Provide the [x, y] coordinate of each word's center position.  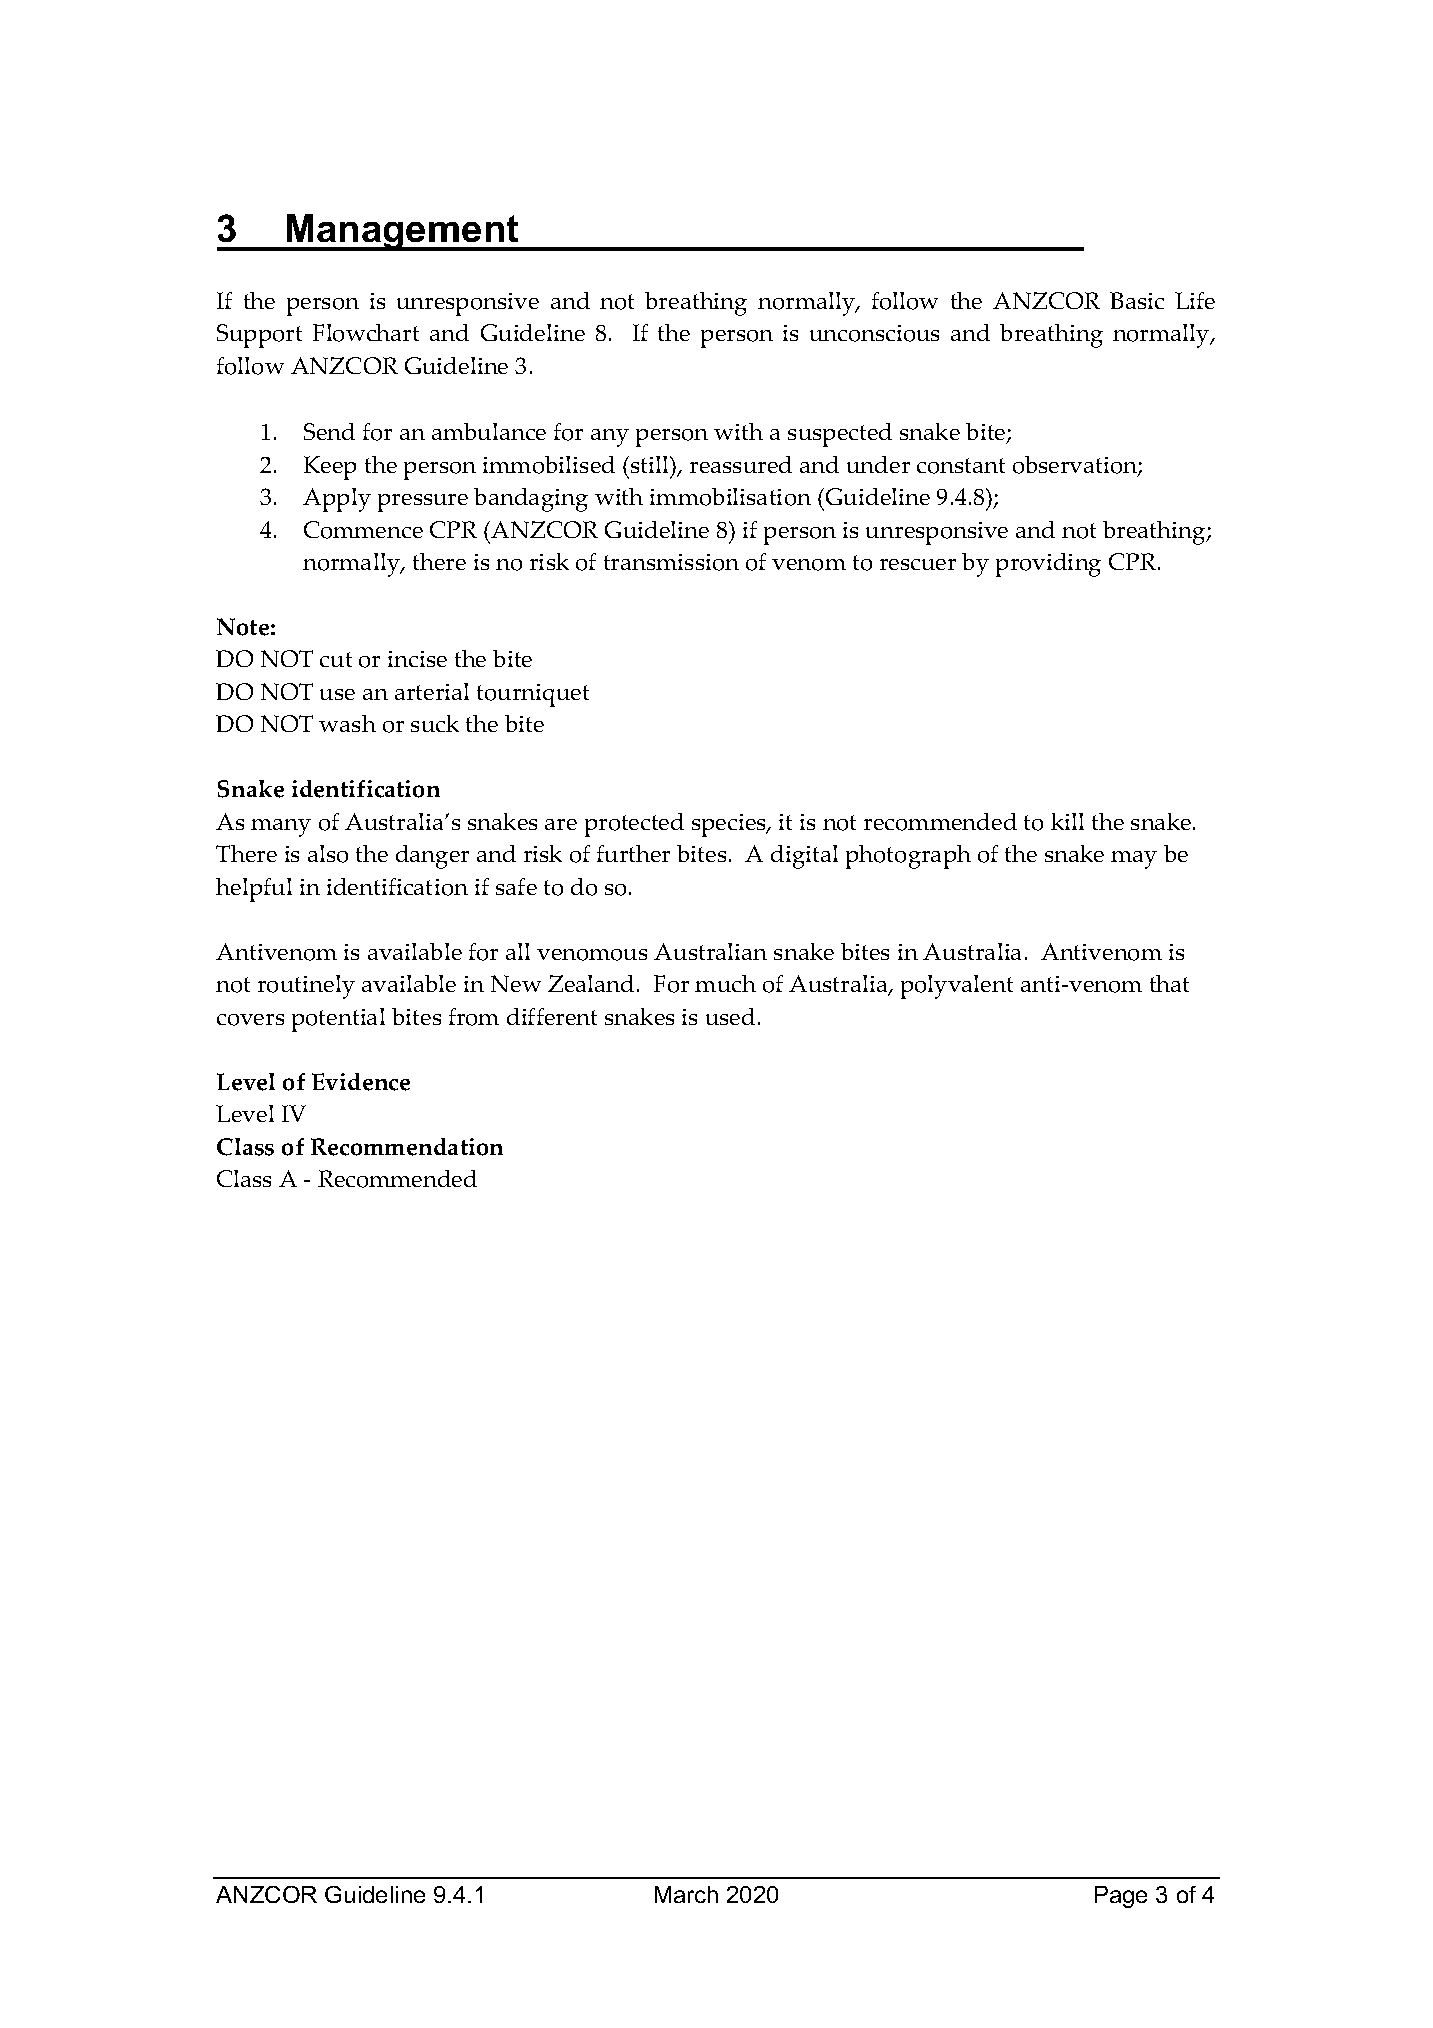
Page [1121, 1897]
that [1169, 983]
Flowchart [366, 333]
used [730, 1016]
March [686, 1894]
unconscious [874, 333]
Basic [1137, 300]
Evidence [361, 1082]
